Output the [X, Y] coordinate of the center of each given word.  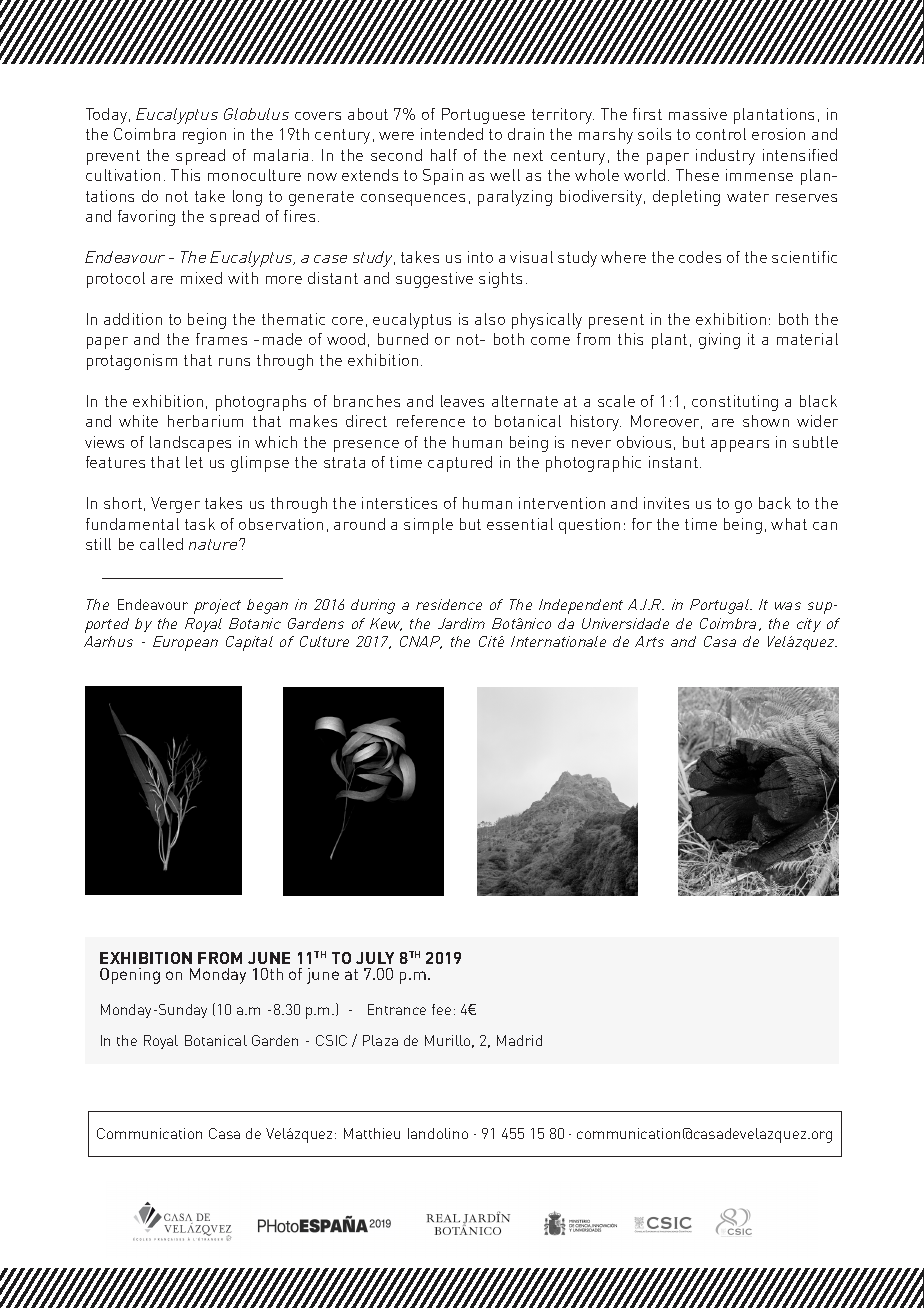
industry [725, 157]
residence [449, 604]
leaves [462, 401]
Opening [130, 976]
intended [452, 134]
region [204, 136]
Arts [649, 641]
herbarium [205, 421]
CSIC [331, 1040]
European [185, 643]
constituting [735, 403]
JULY [375, 958]
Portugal [720, 606]
